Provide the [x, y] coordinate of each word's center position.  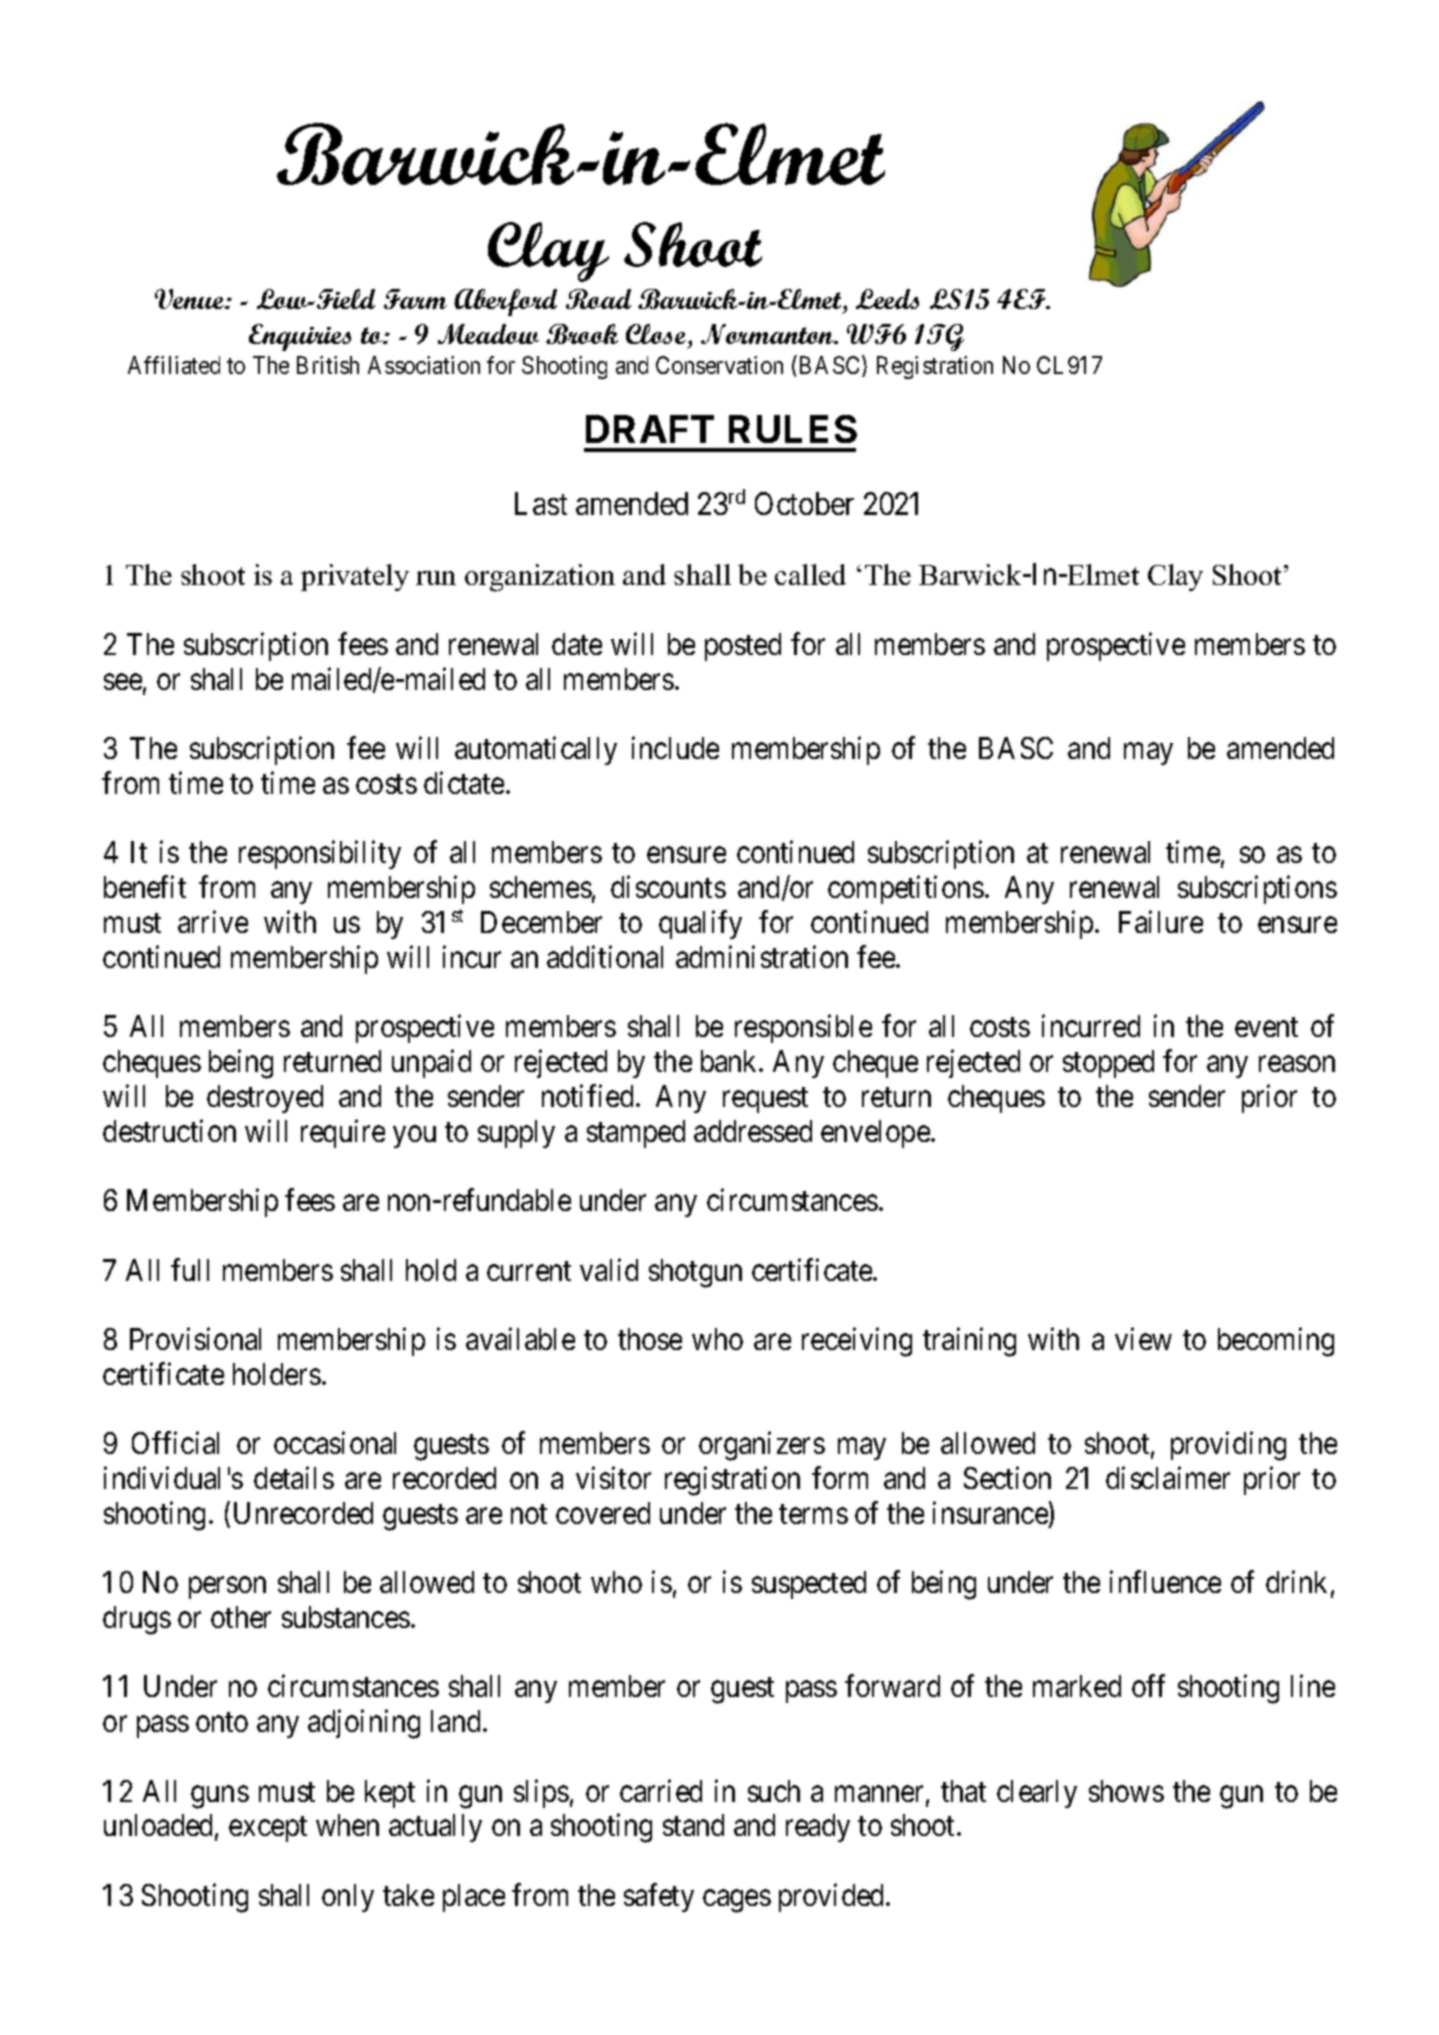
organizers [762, 1446]
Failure [1161, 921]
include [675, 748]
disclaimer [1168, 1477]
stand [693, 1825]
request [765, 1100]
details [294, 1477]
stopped [1108, 1064]
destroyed [265, 1099]
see [123, 682]
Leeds [887, 299]
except [268, 1829]
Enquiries [300, 337]
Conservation [719, 365]
